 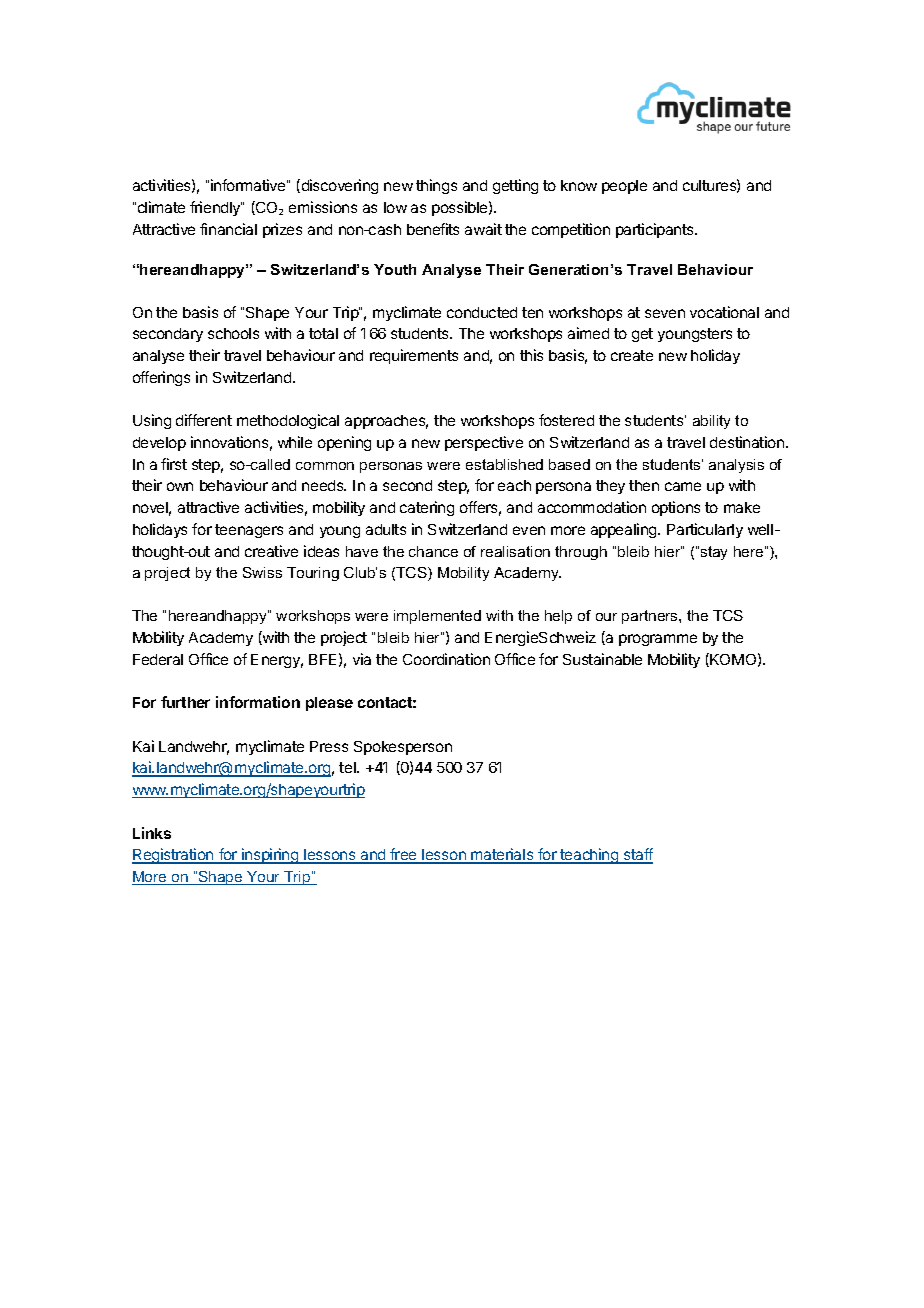 I want to click on participants, so click(x=656, y=230).
